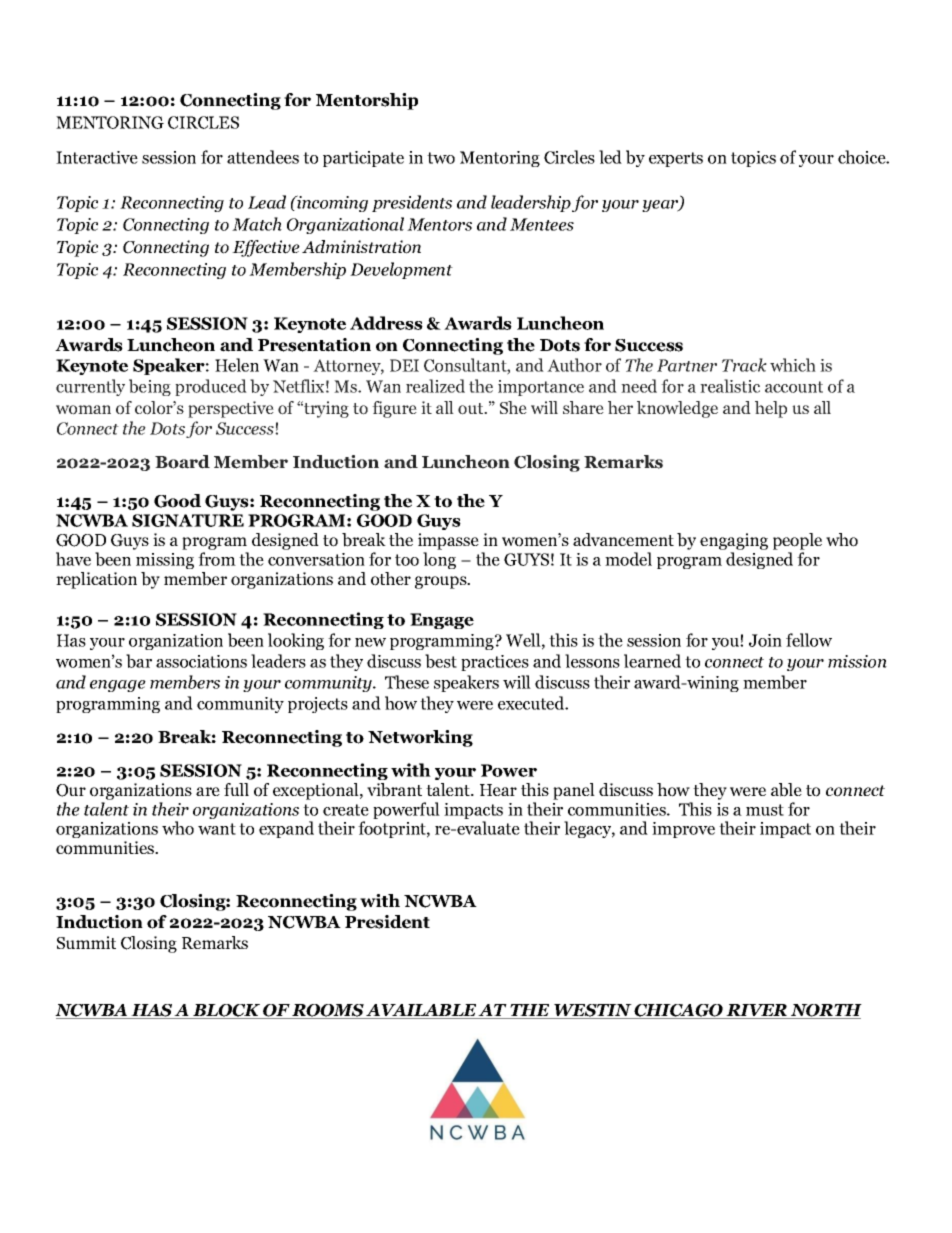 The width and height of the image is (952, 1233). I want to click on groups, so click(442, 582).
